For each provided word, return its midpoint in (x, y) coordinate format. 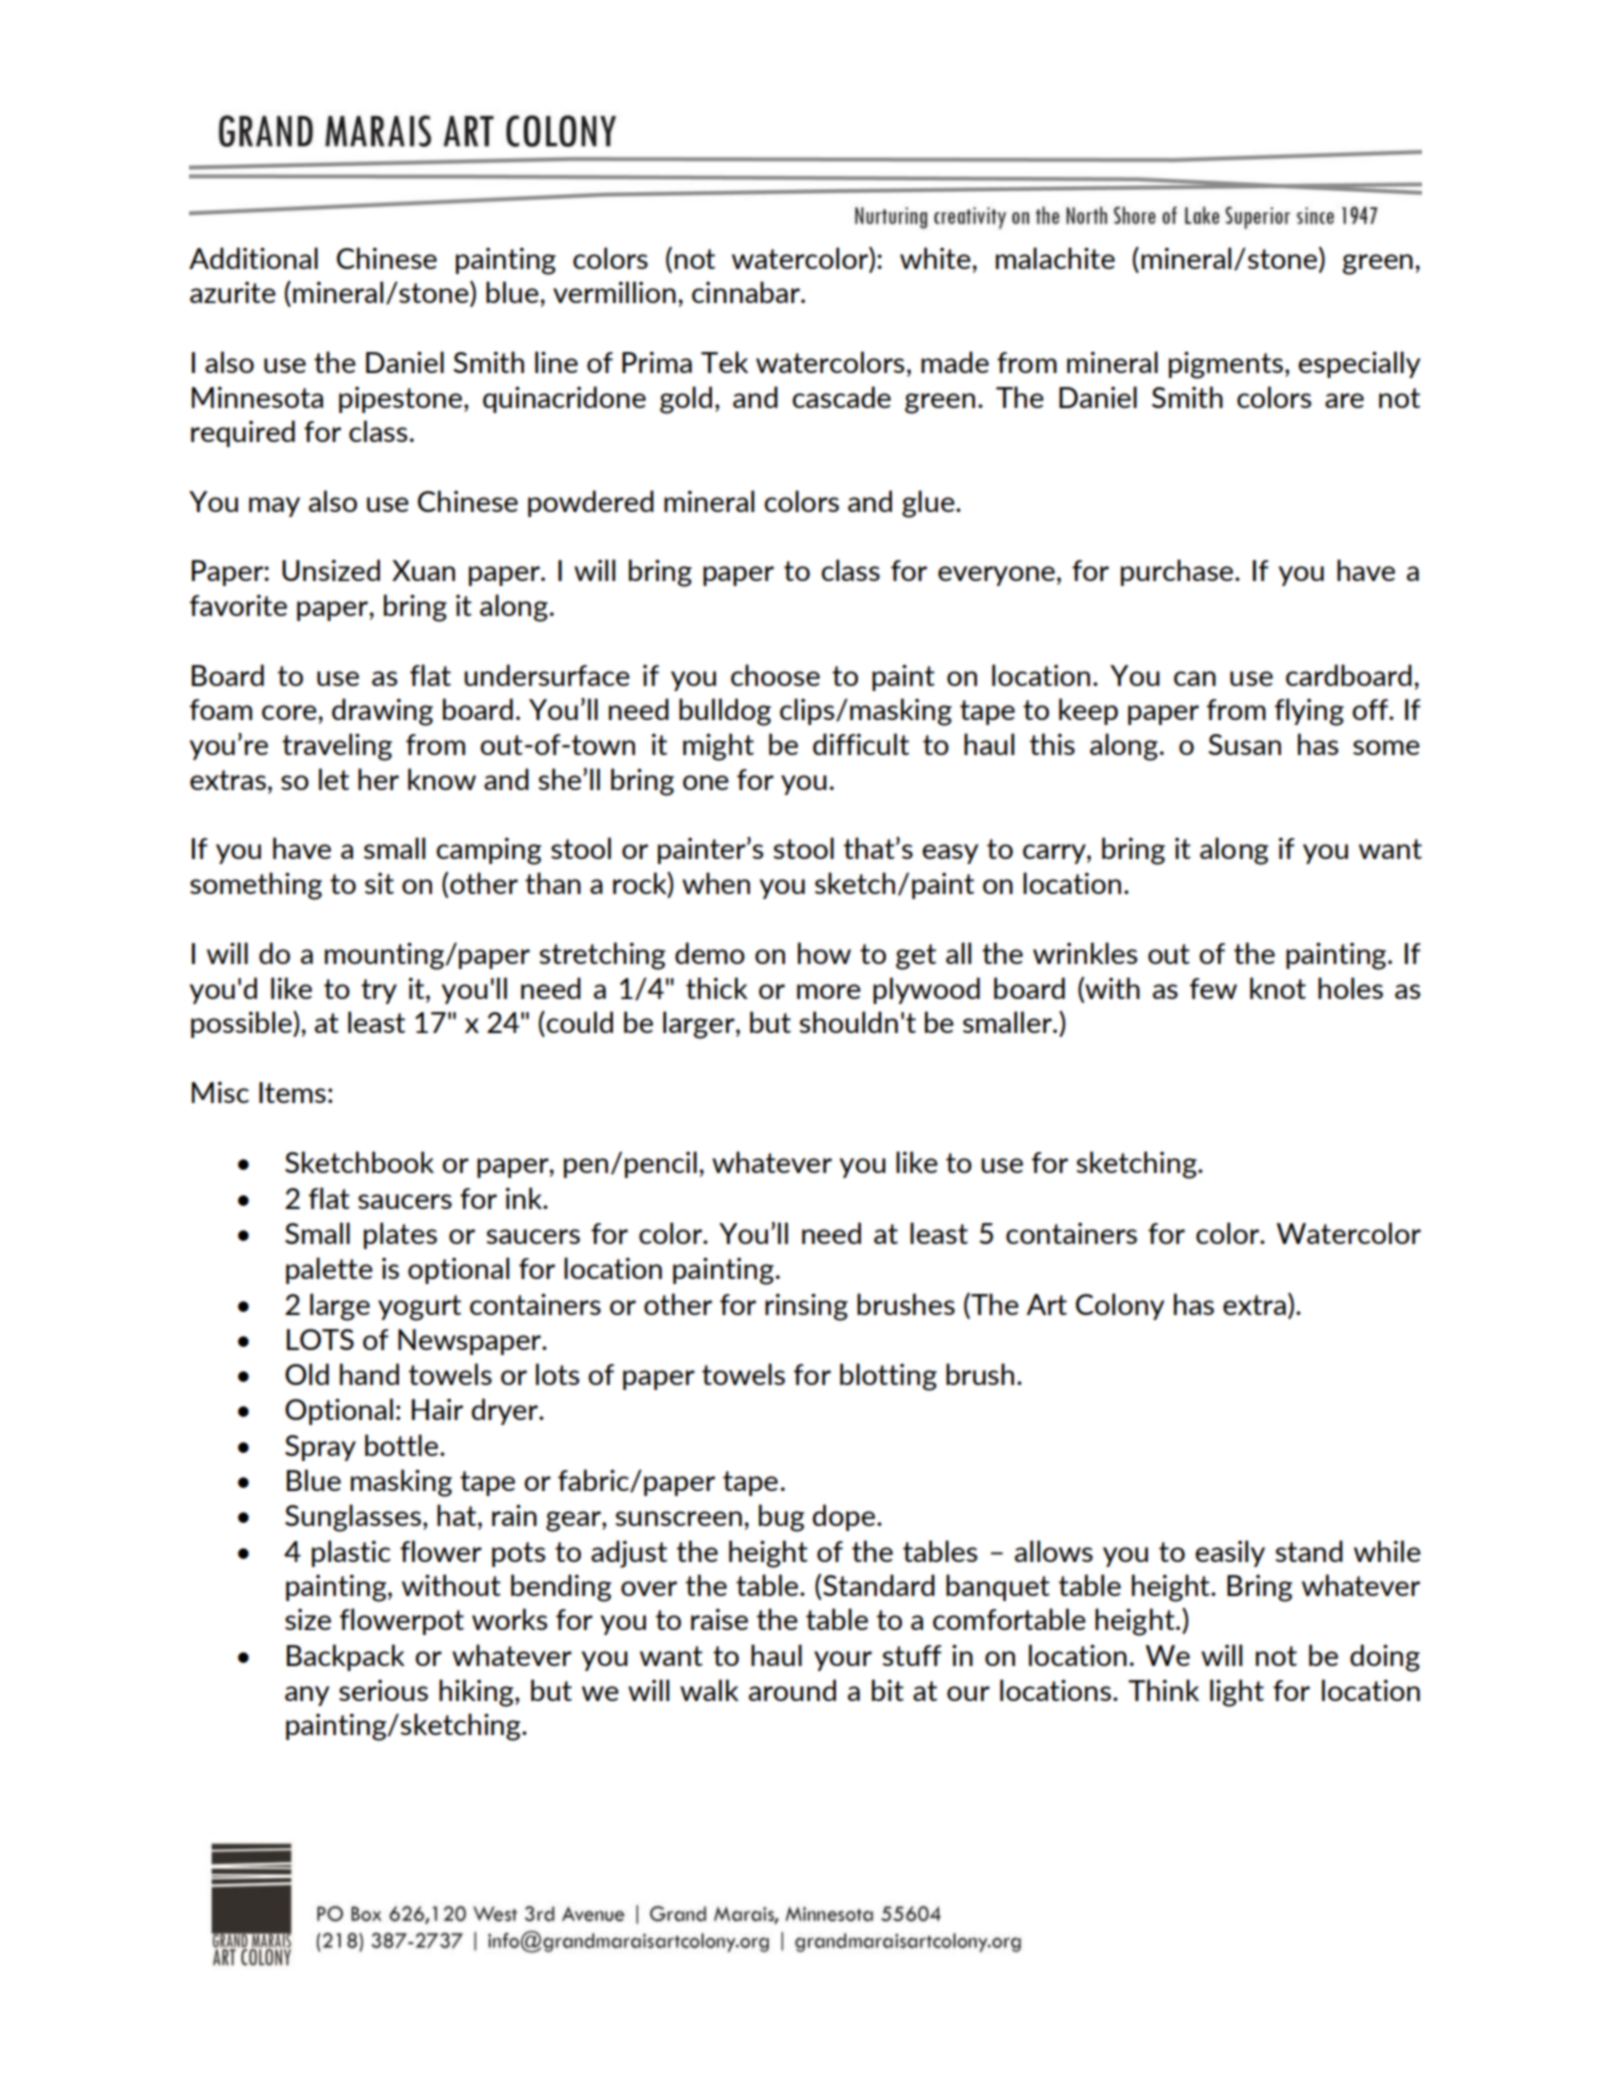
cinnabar (747, 292)
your (843, 1661)
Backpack (346, 1657)
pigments (1226, 365)
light (1237, 1693)
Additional (253, 258)
